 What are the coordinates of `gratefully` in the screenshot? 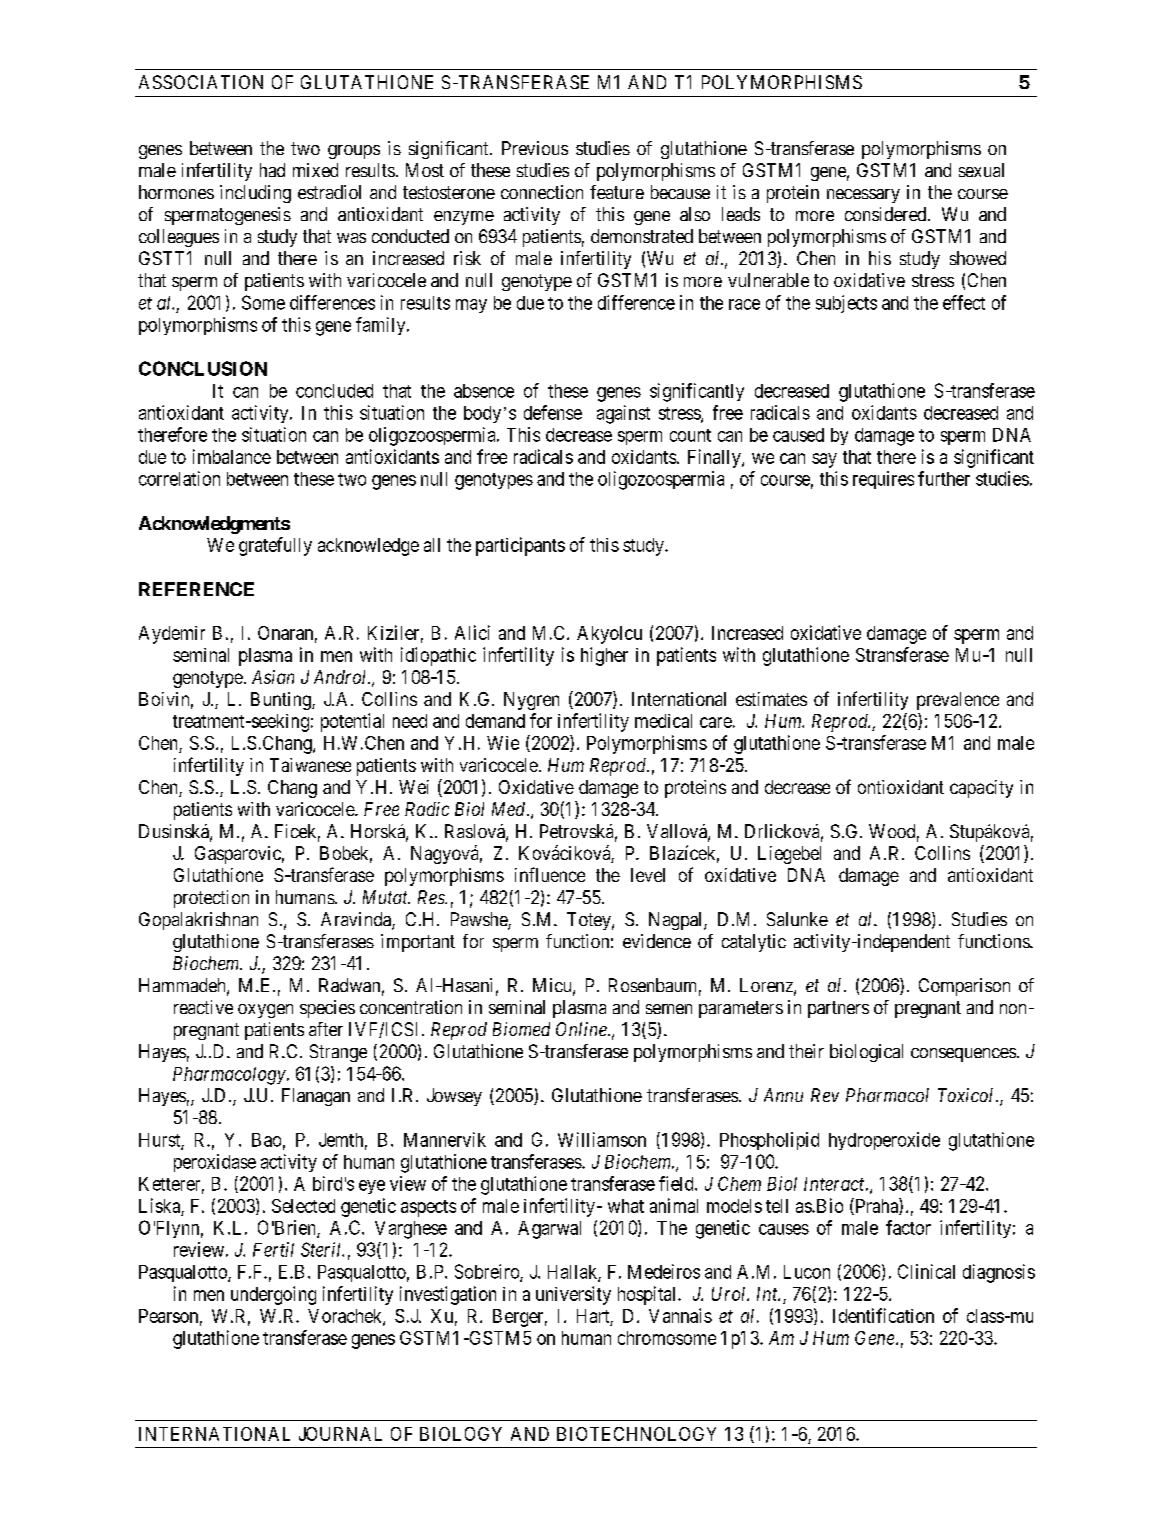 It's located at (275, 546).
